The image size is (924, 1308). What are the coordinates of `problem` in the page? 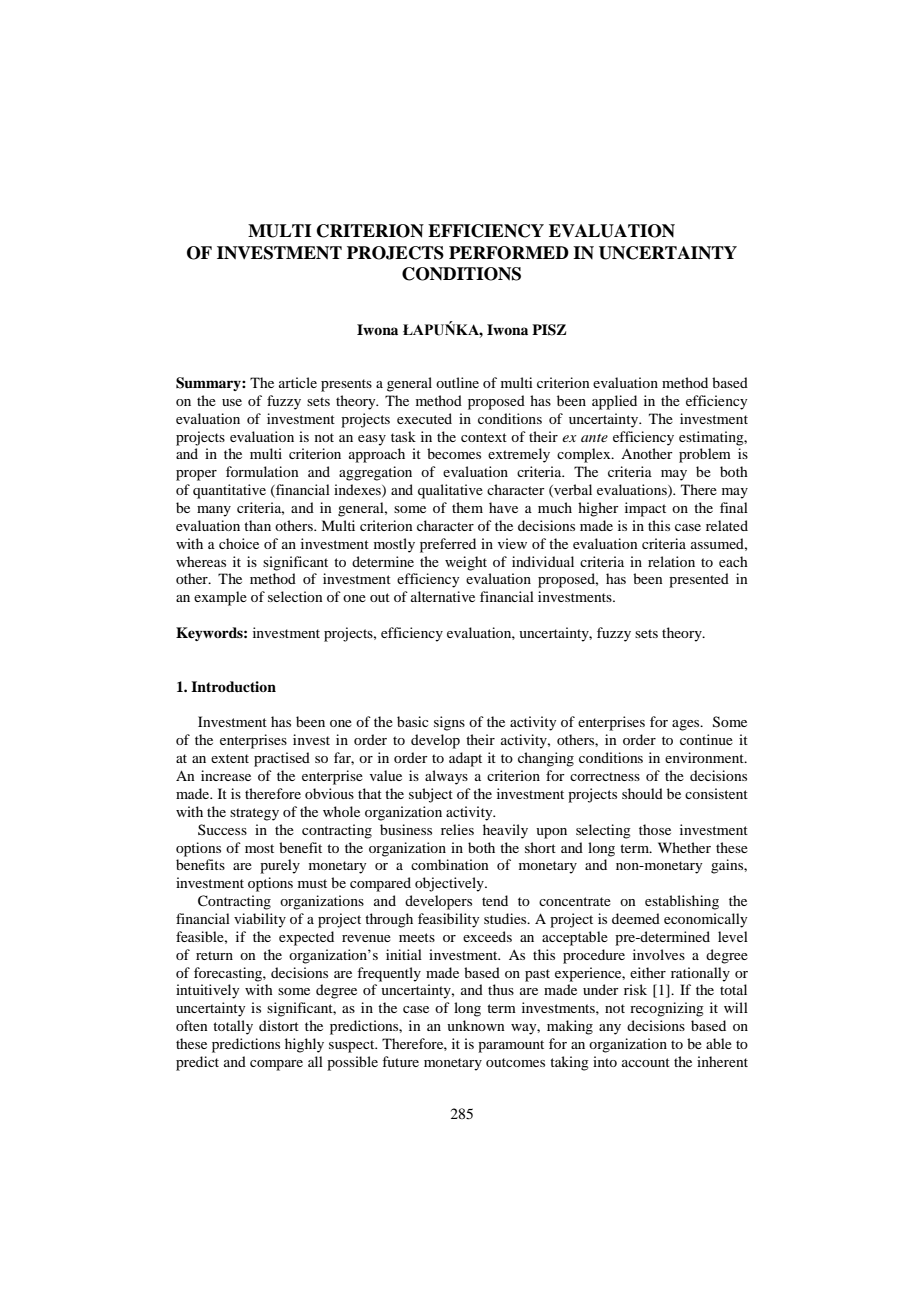 It's located at (705, 455).
